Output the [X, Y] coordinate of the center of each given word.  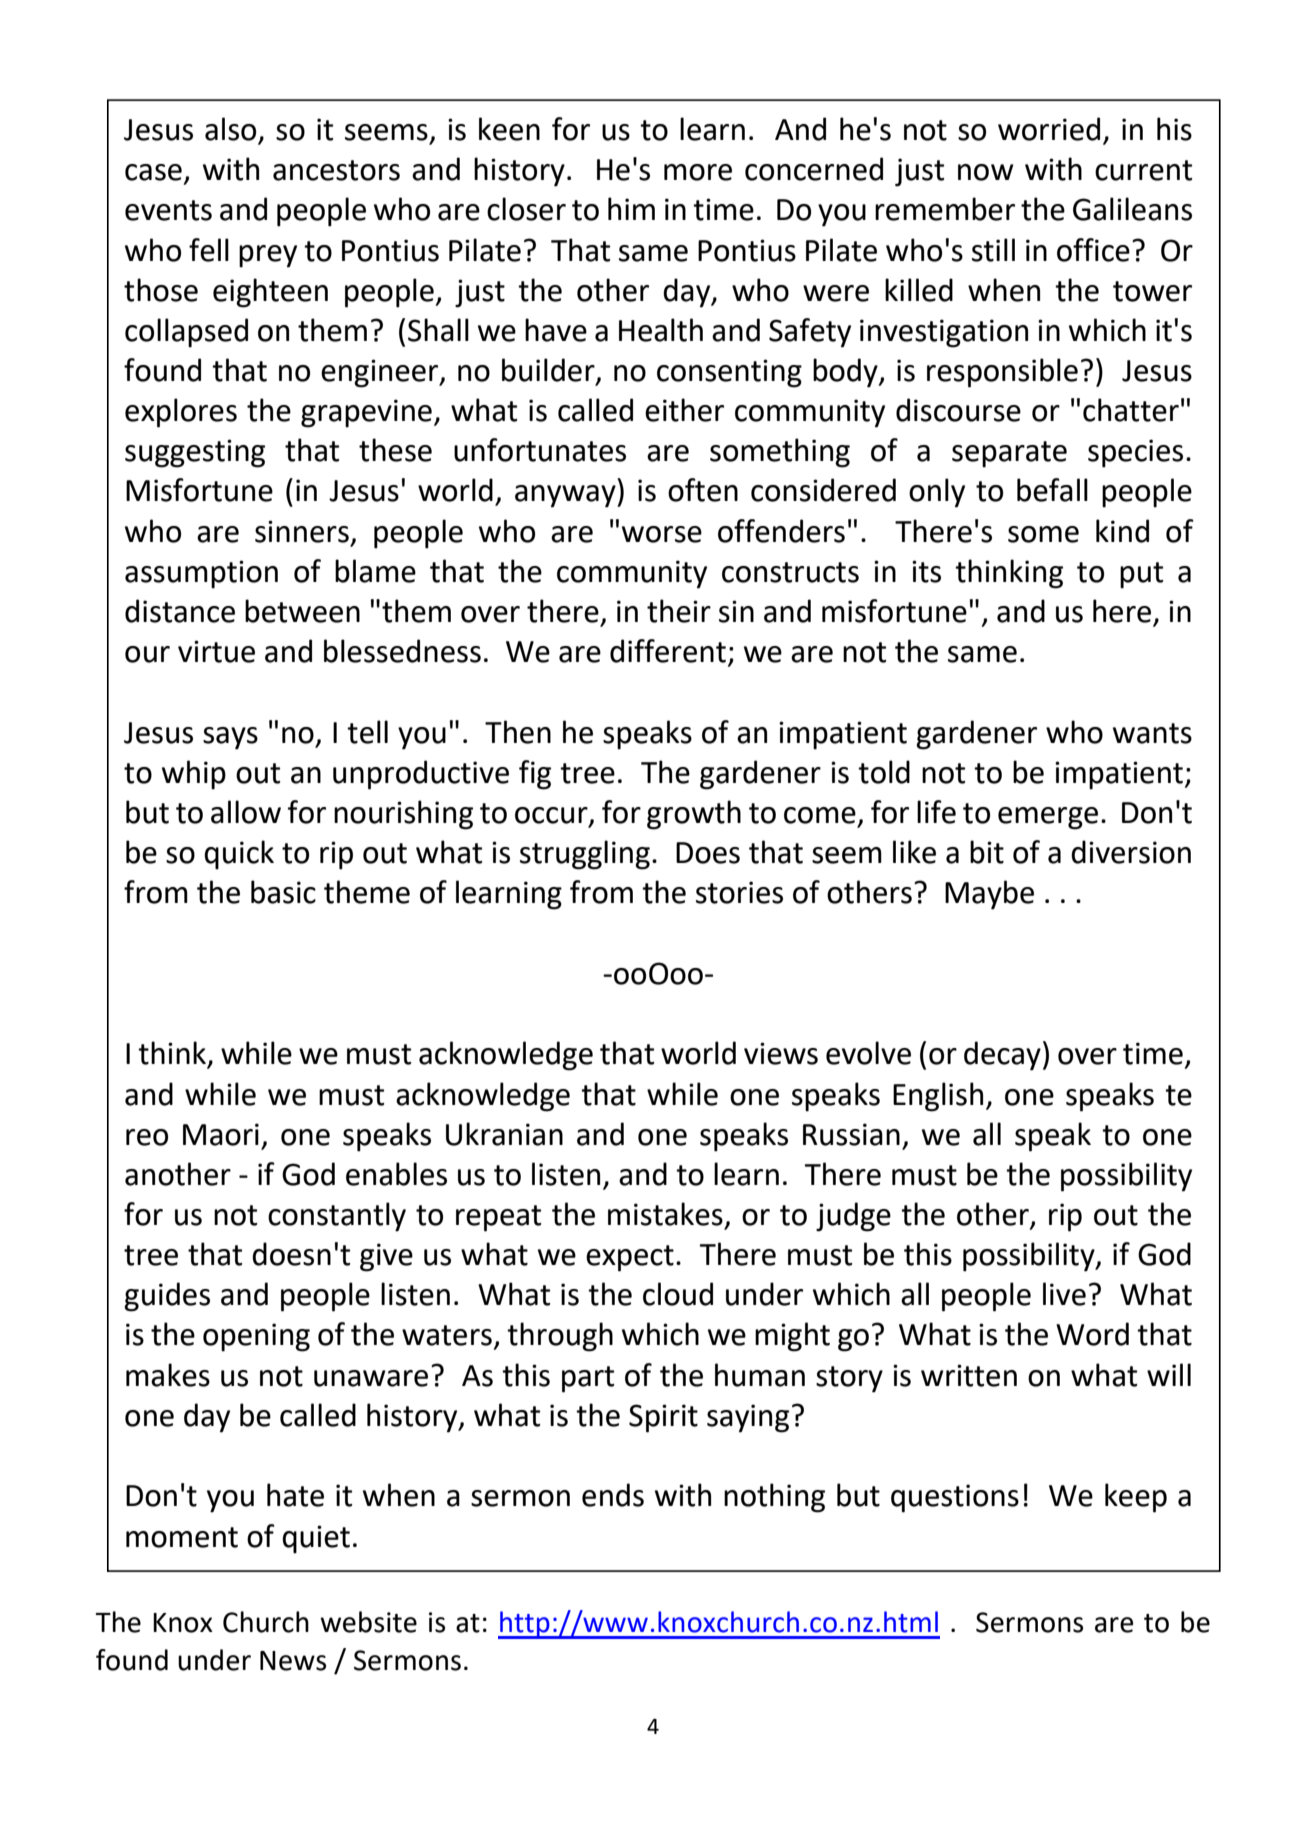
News [293, 1661]
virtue [216, 651]
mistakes [665, 1214]
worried [1049, 129]
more [698, 172]
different [668, 651]
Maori [221, 1134]
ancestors [336, 170]
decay [1002, 1056]
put [1141, 575]
